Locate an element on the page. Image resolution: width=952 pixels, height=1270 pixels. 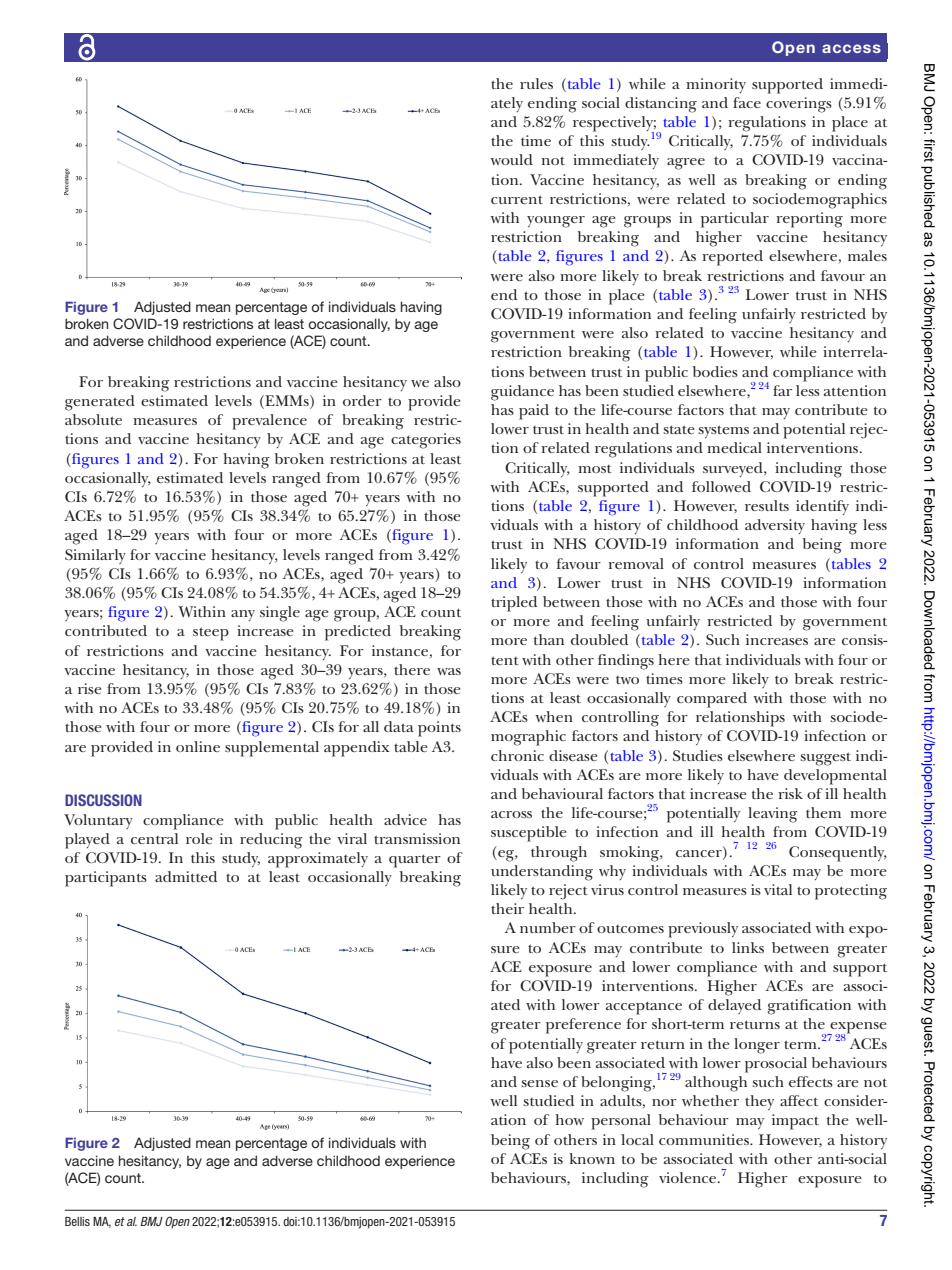
was is located at coordinates (449, 671).
